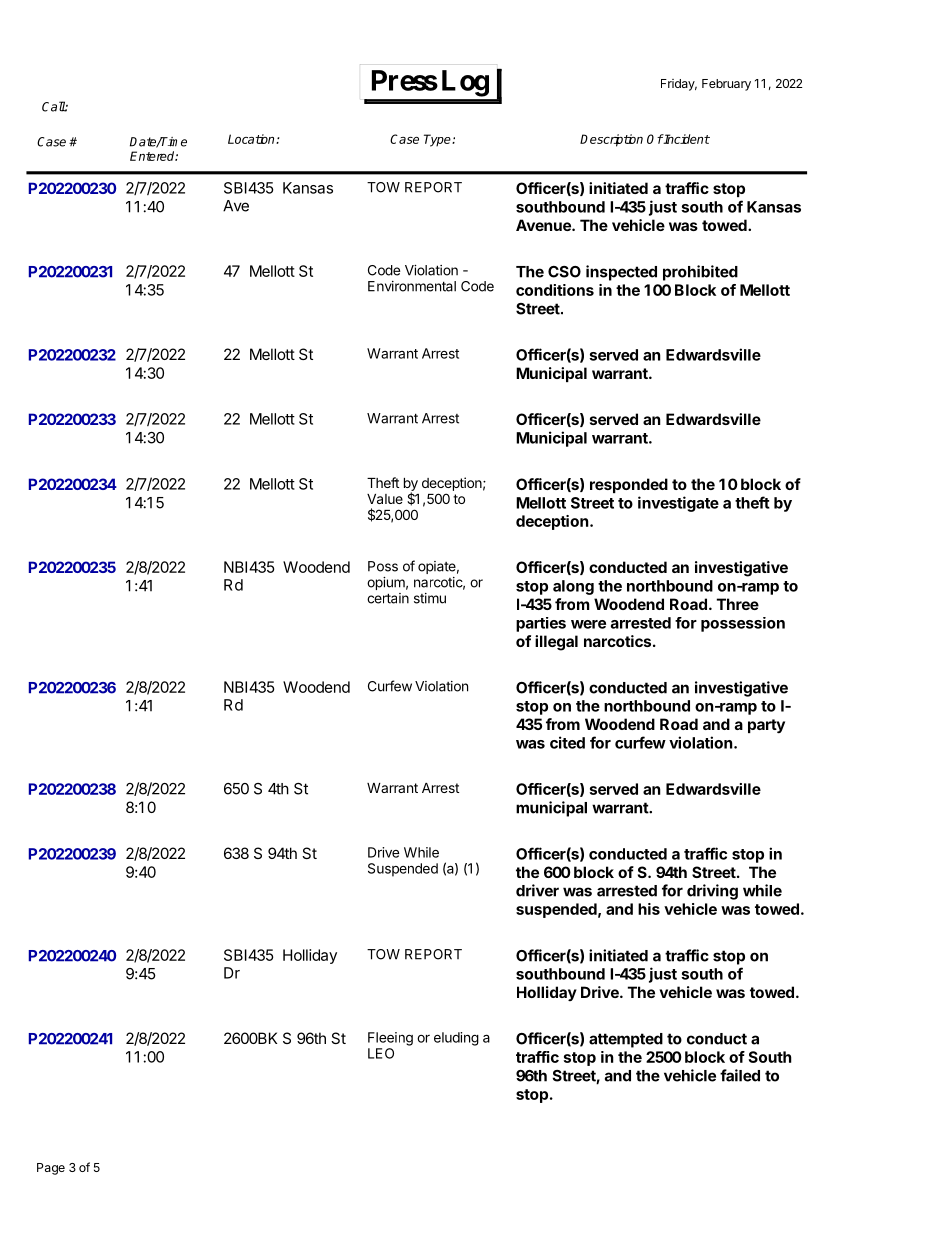 This page has width=952, height=1233. Describe the element at coordinates (381, 1053) in the page. I see `LEO` at that location.
